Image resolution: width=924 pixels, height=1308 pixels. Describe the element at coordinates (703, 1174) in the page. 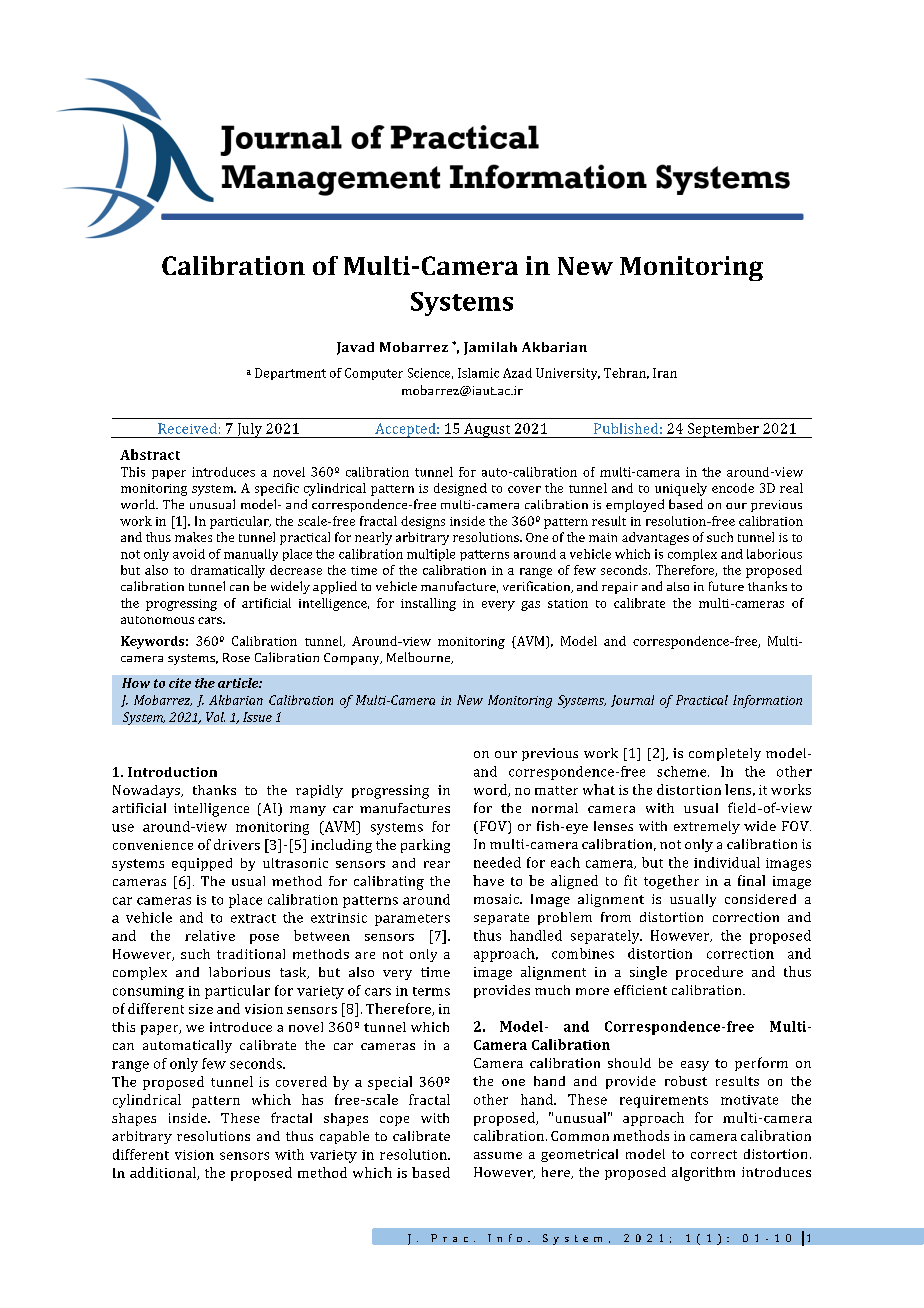

I see `algorithm` at that location.
